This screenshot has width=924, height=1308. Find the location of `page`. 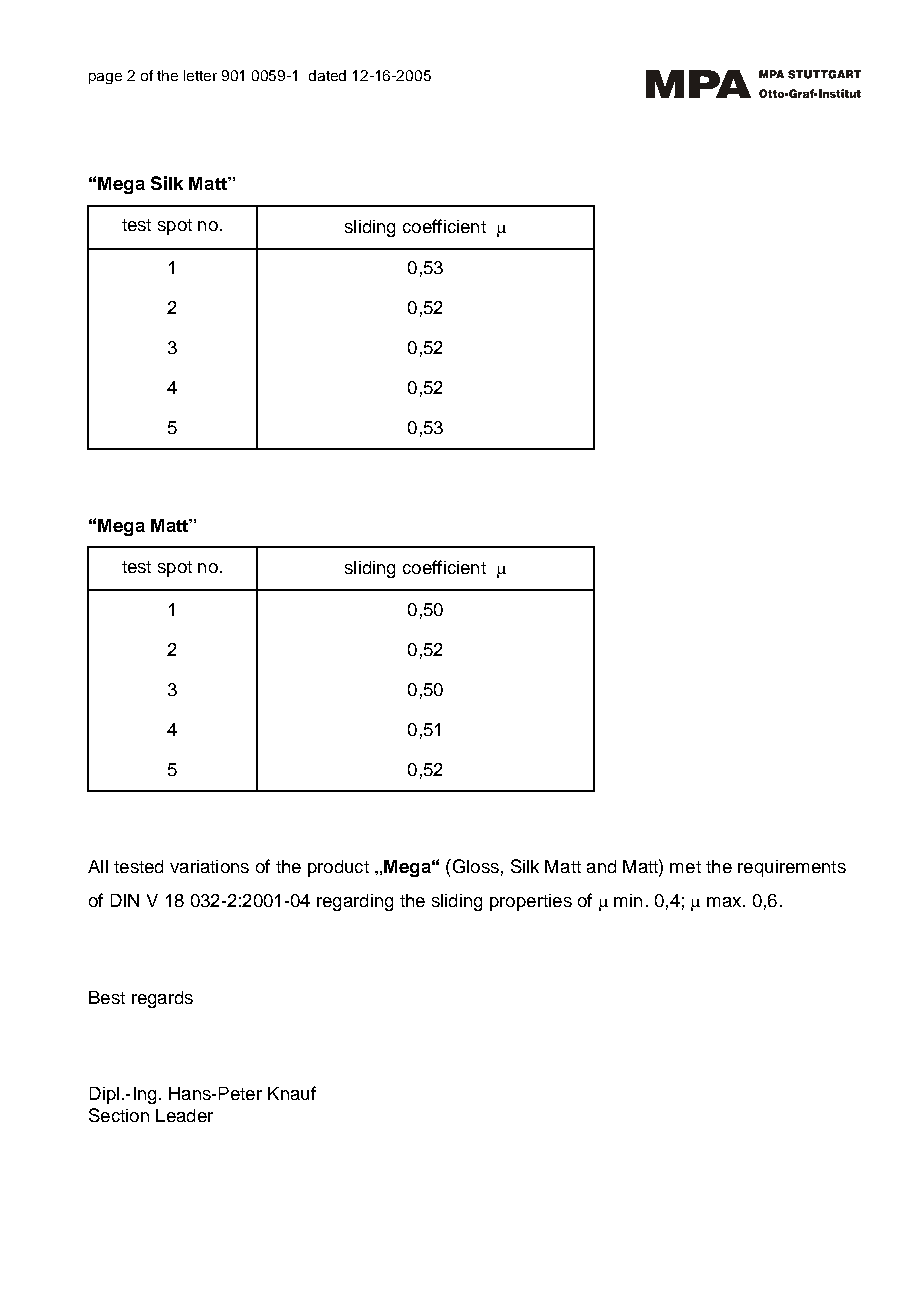

page is located at coordinates (105, 78).
